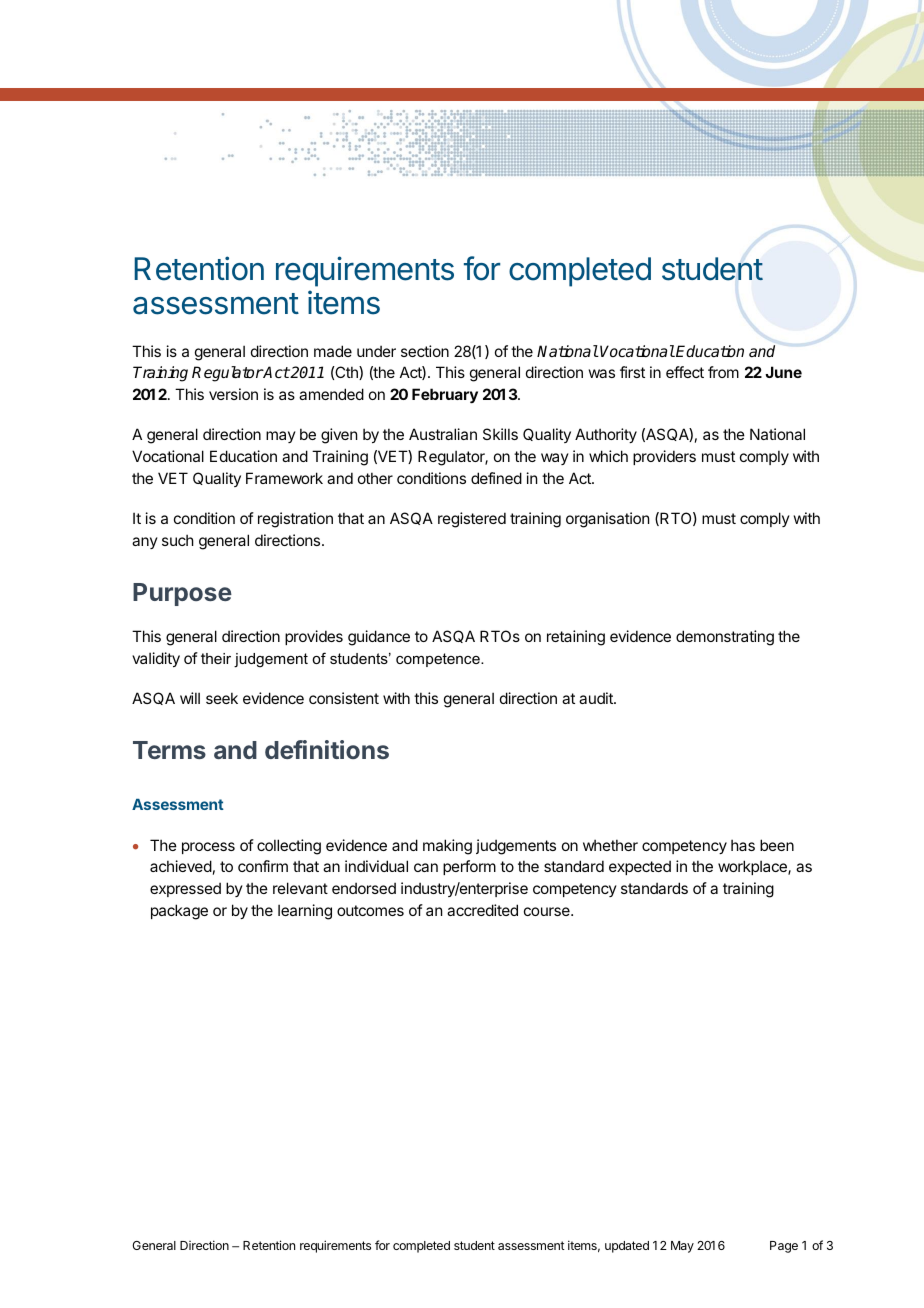 The height and width of the document is (1308, 924). What do you see at coordinates (445, 396) in the document?
I see `February` at bounding box center [445, 396].
